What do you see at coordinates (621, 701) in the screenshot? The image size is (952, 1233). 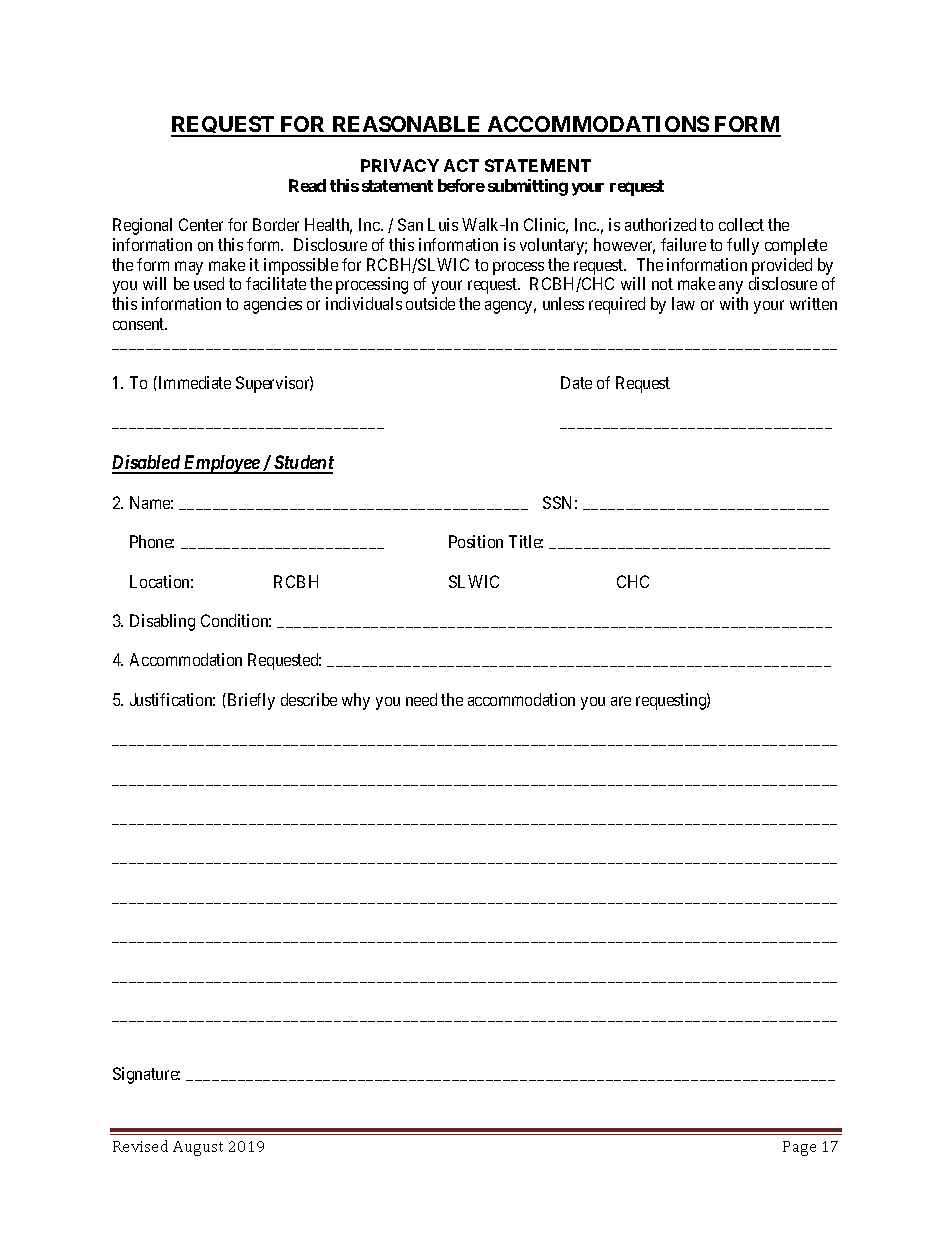 I see `are` at bounding box center [621, 701].
